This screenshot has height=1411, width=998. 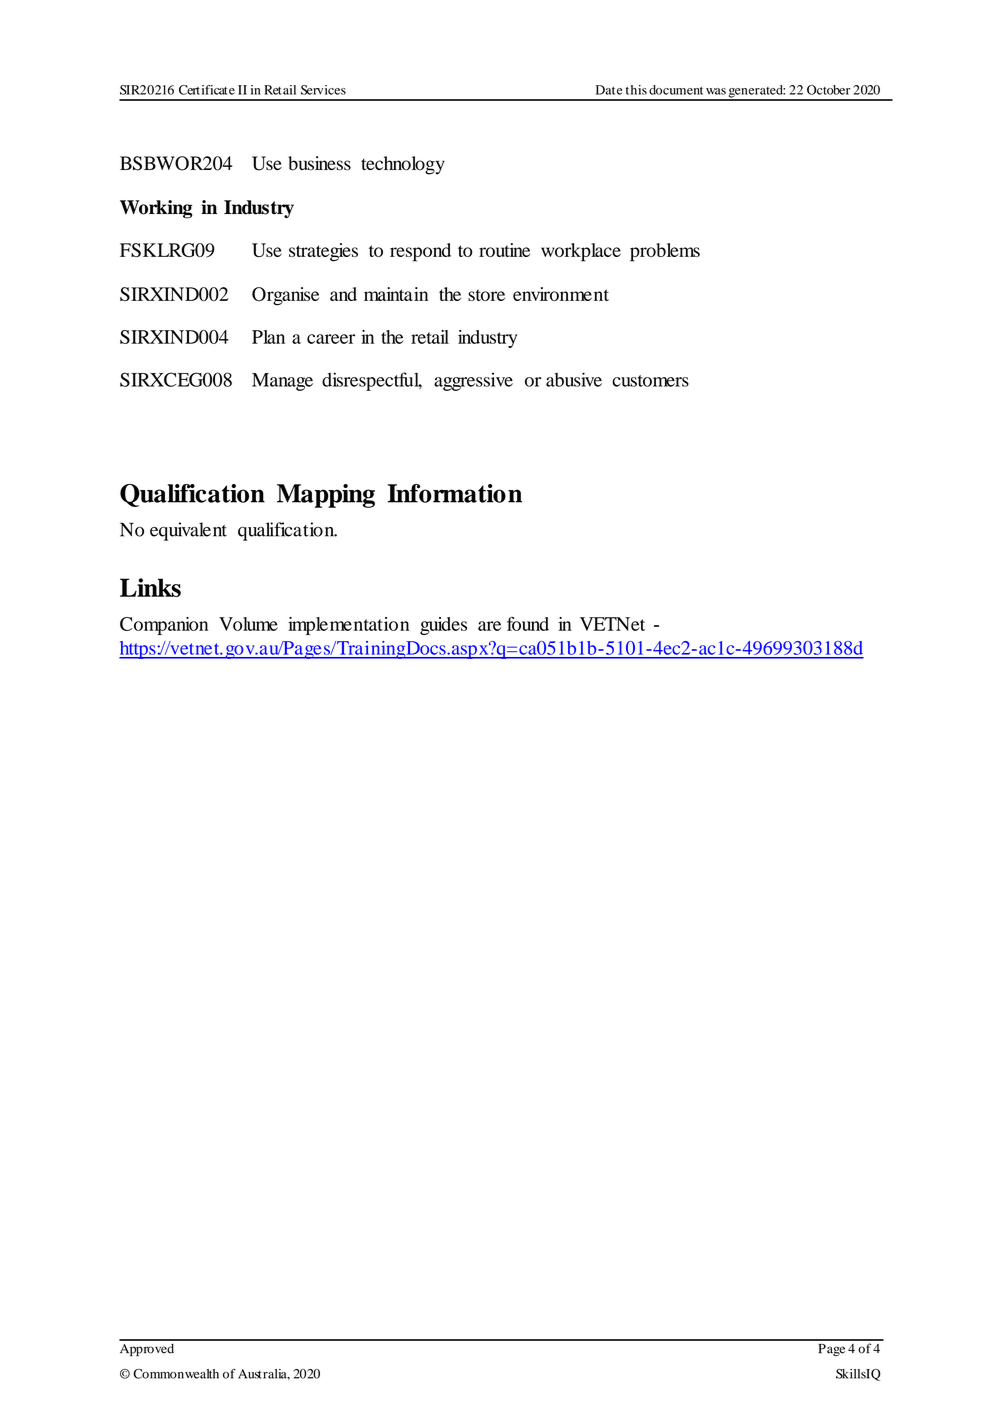 What do you see at coordinates (650, 381) in the screenshot?
I see `customers` at bounding box center [650, 381].
